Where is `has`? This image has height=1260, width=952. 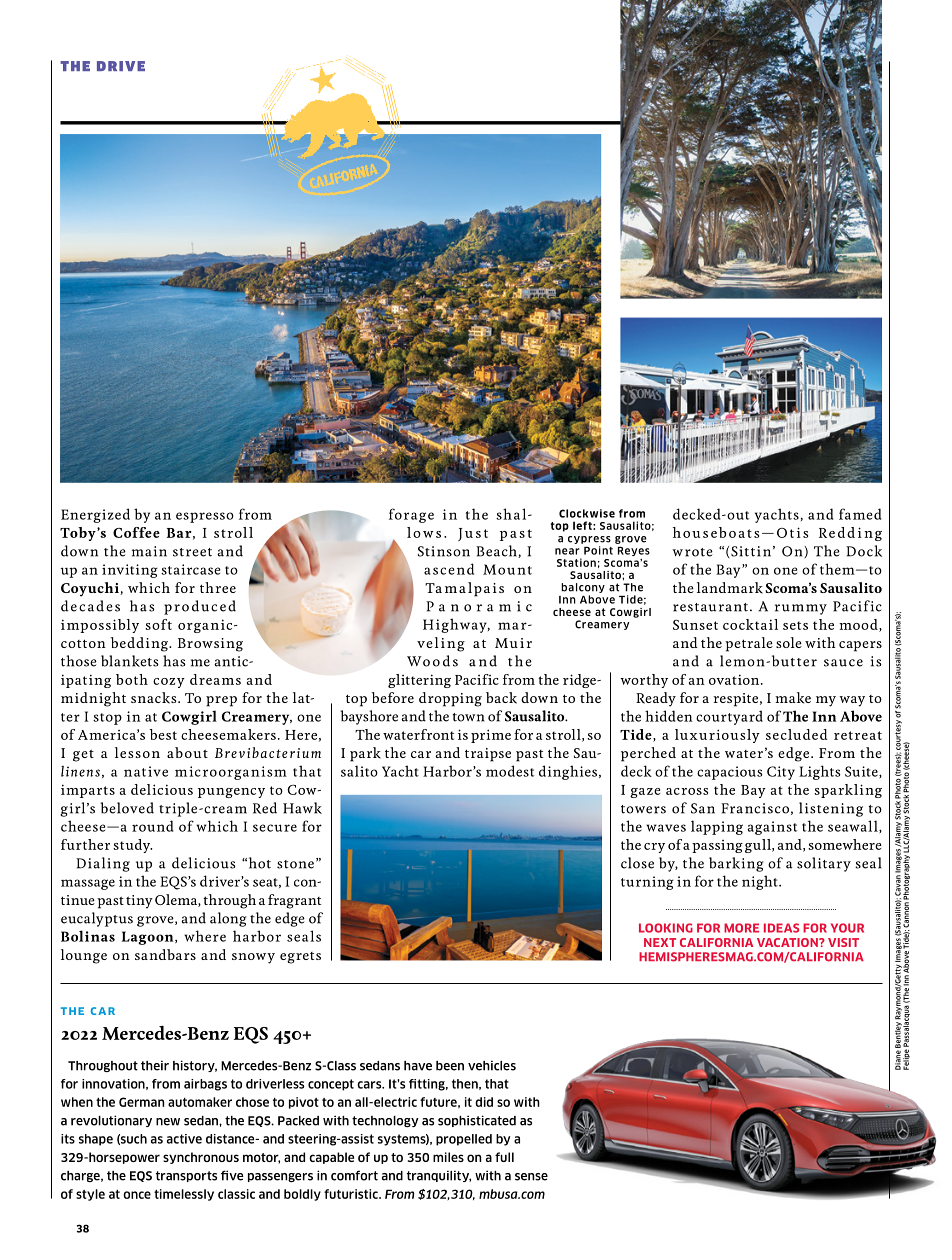 has is located at coordinates (174, 661).
